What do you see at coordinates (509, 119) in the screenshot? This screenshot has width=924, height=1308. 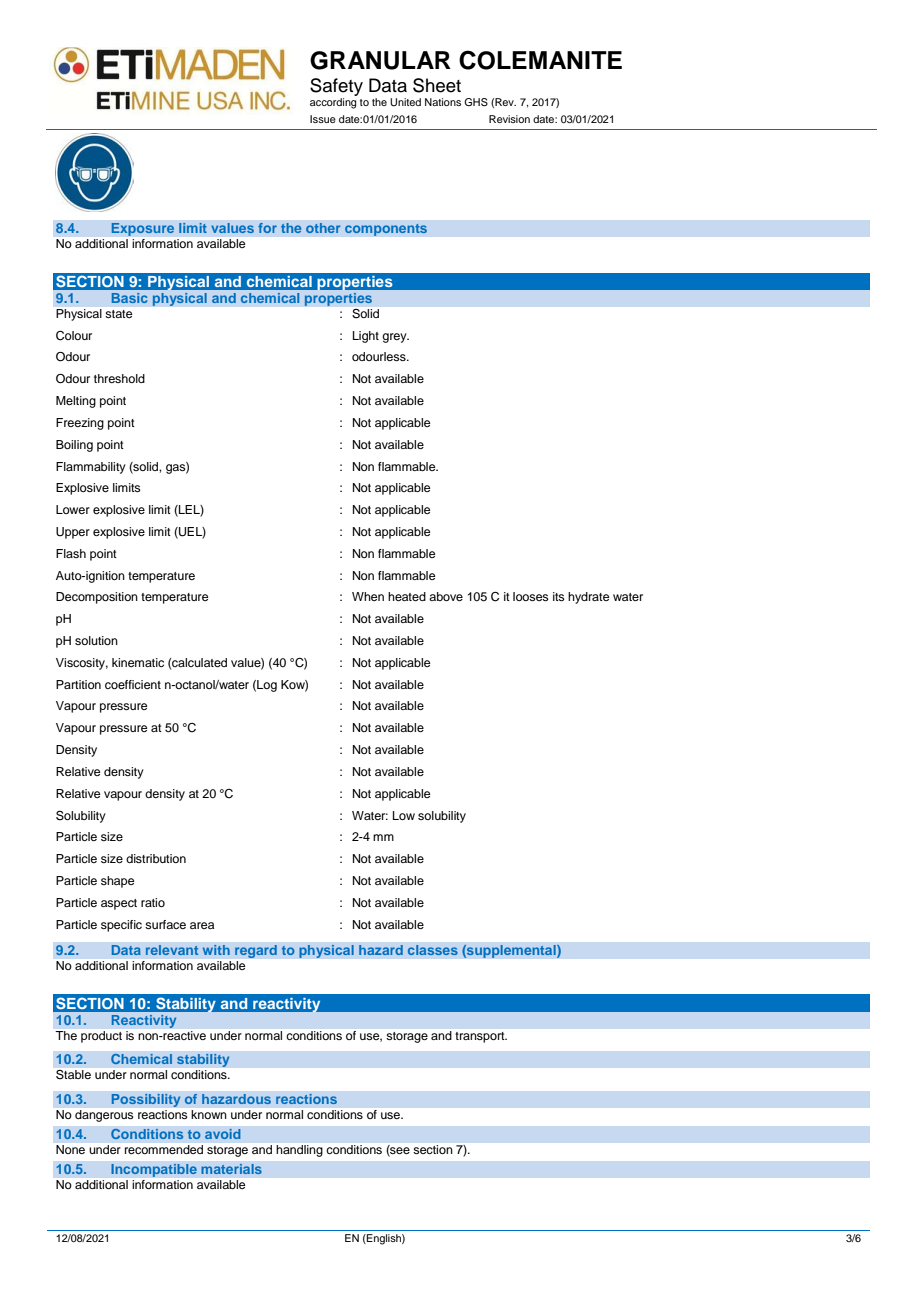 I see `Revision` at bounding box center [509, 119].
